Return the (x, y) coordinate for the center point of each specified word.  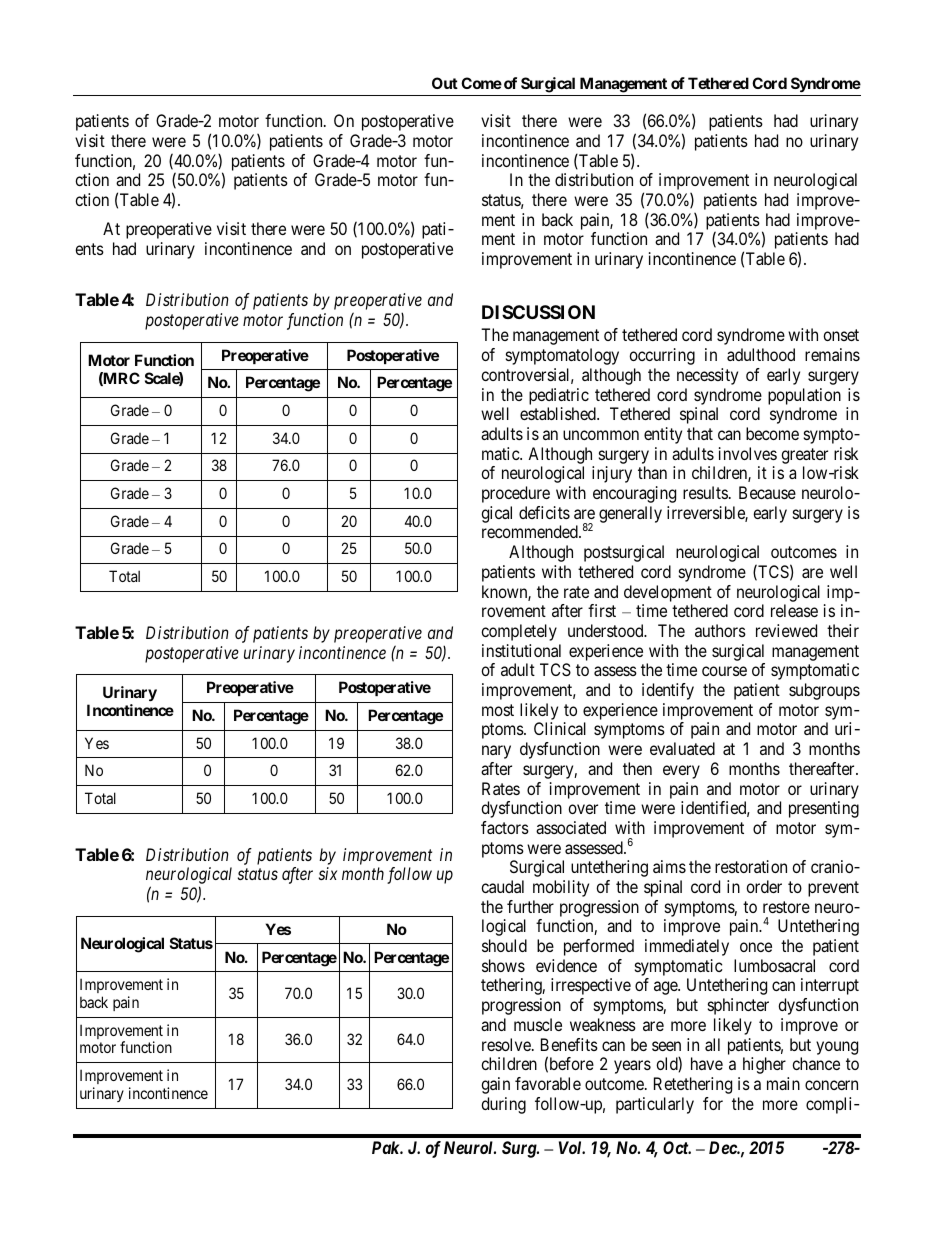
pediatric (559, 396)
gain (495, 1085)
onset (841, 335)
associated (571, 827)
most (498, 710)
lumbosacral (774, 965)
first (602, 610)
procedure (516, 494)
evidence (566, 965)
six (328, 873)
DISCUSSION (538, 312)
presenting (824, 809)
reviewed (786, 630)
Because (767, 492)
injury (612, 474)
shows (503, 965)
